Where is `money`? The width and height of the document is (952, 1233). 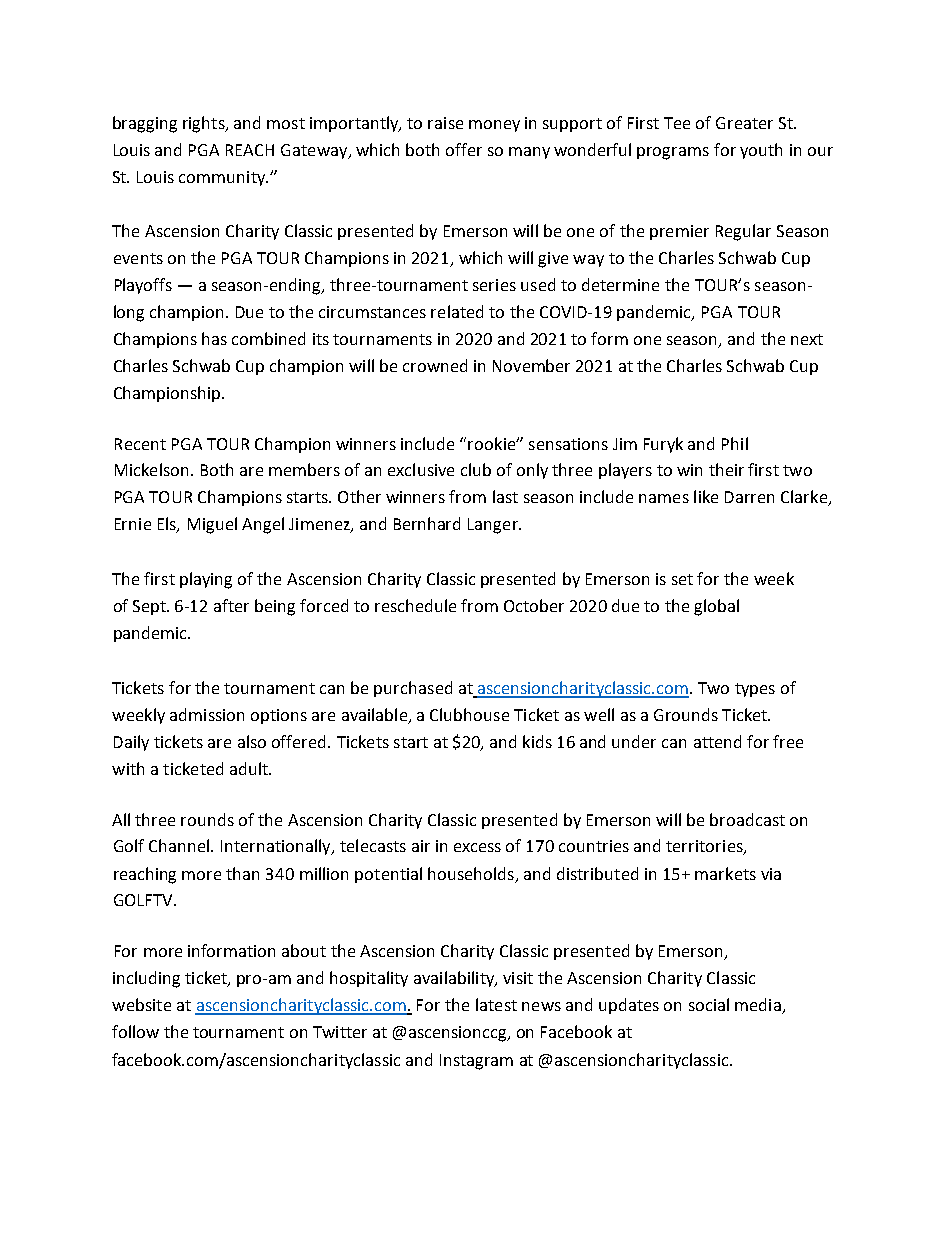 money is located at coordinates (494, 126).
